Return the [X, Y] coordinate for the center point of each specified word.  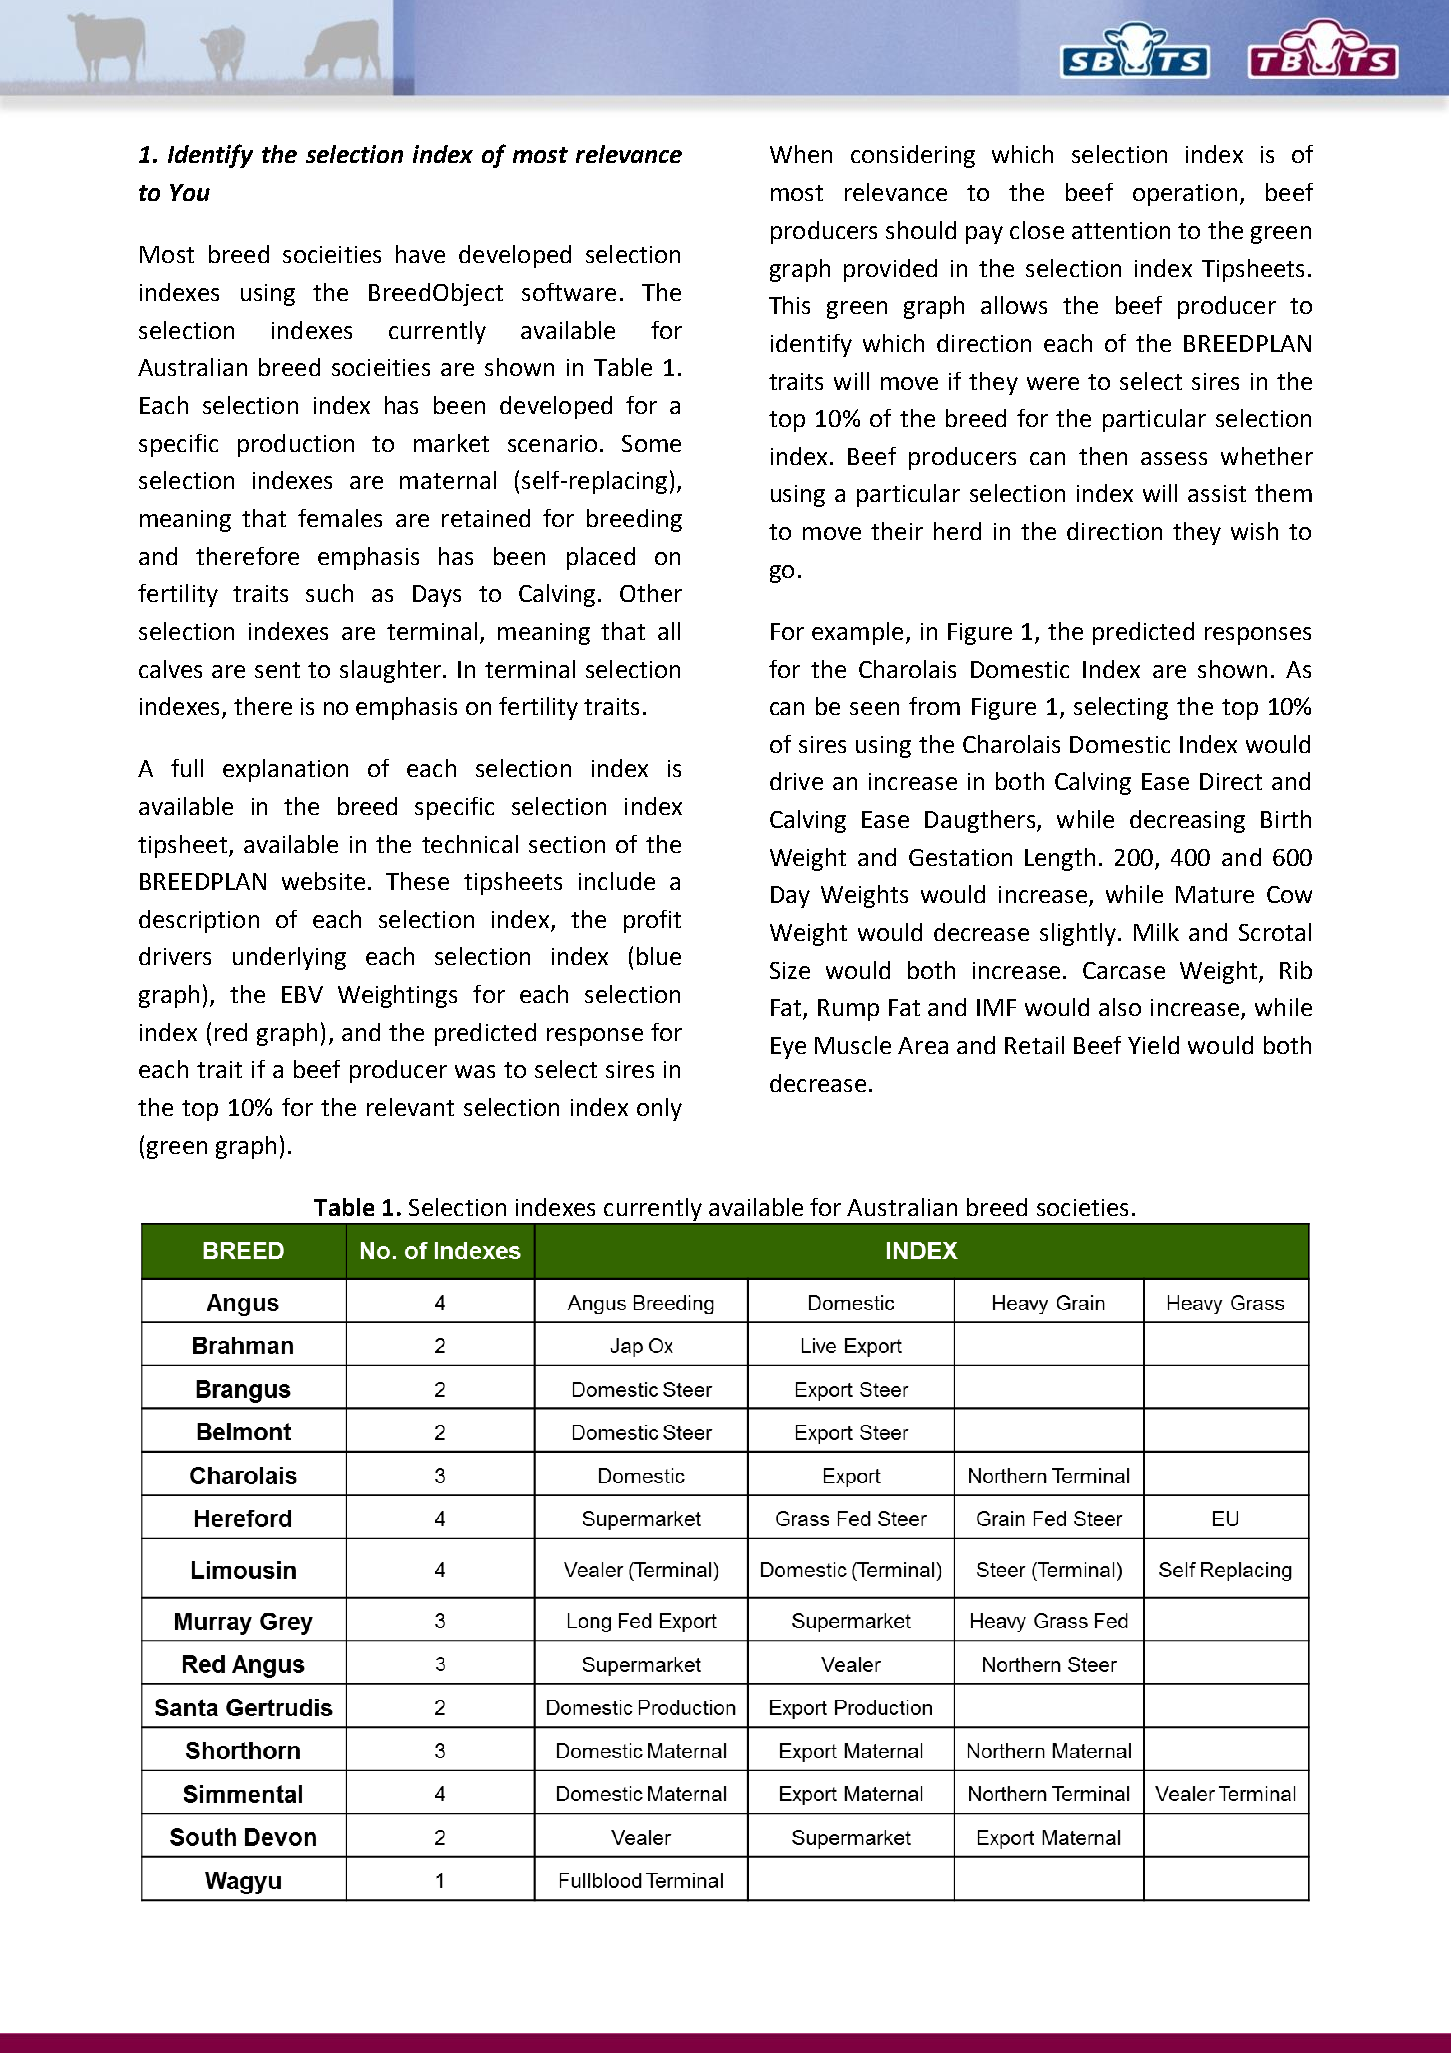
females [340, 518]
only [659, 1109]
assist [1217, 493]
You [190, 192]
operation [1185, 195]
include [617, 881]
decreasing [1187, 821]
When [801, 154]
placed [601, 558]
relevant [410, 1107]
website [323, 881]
